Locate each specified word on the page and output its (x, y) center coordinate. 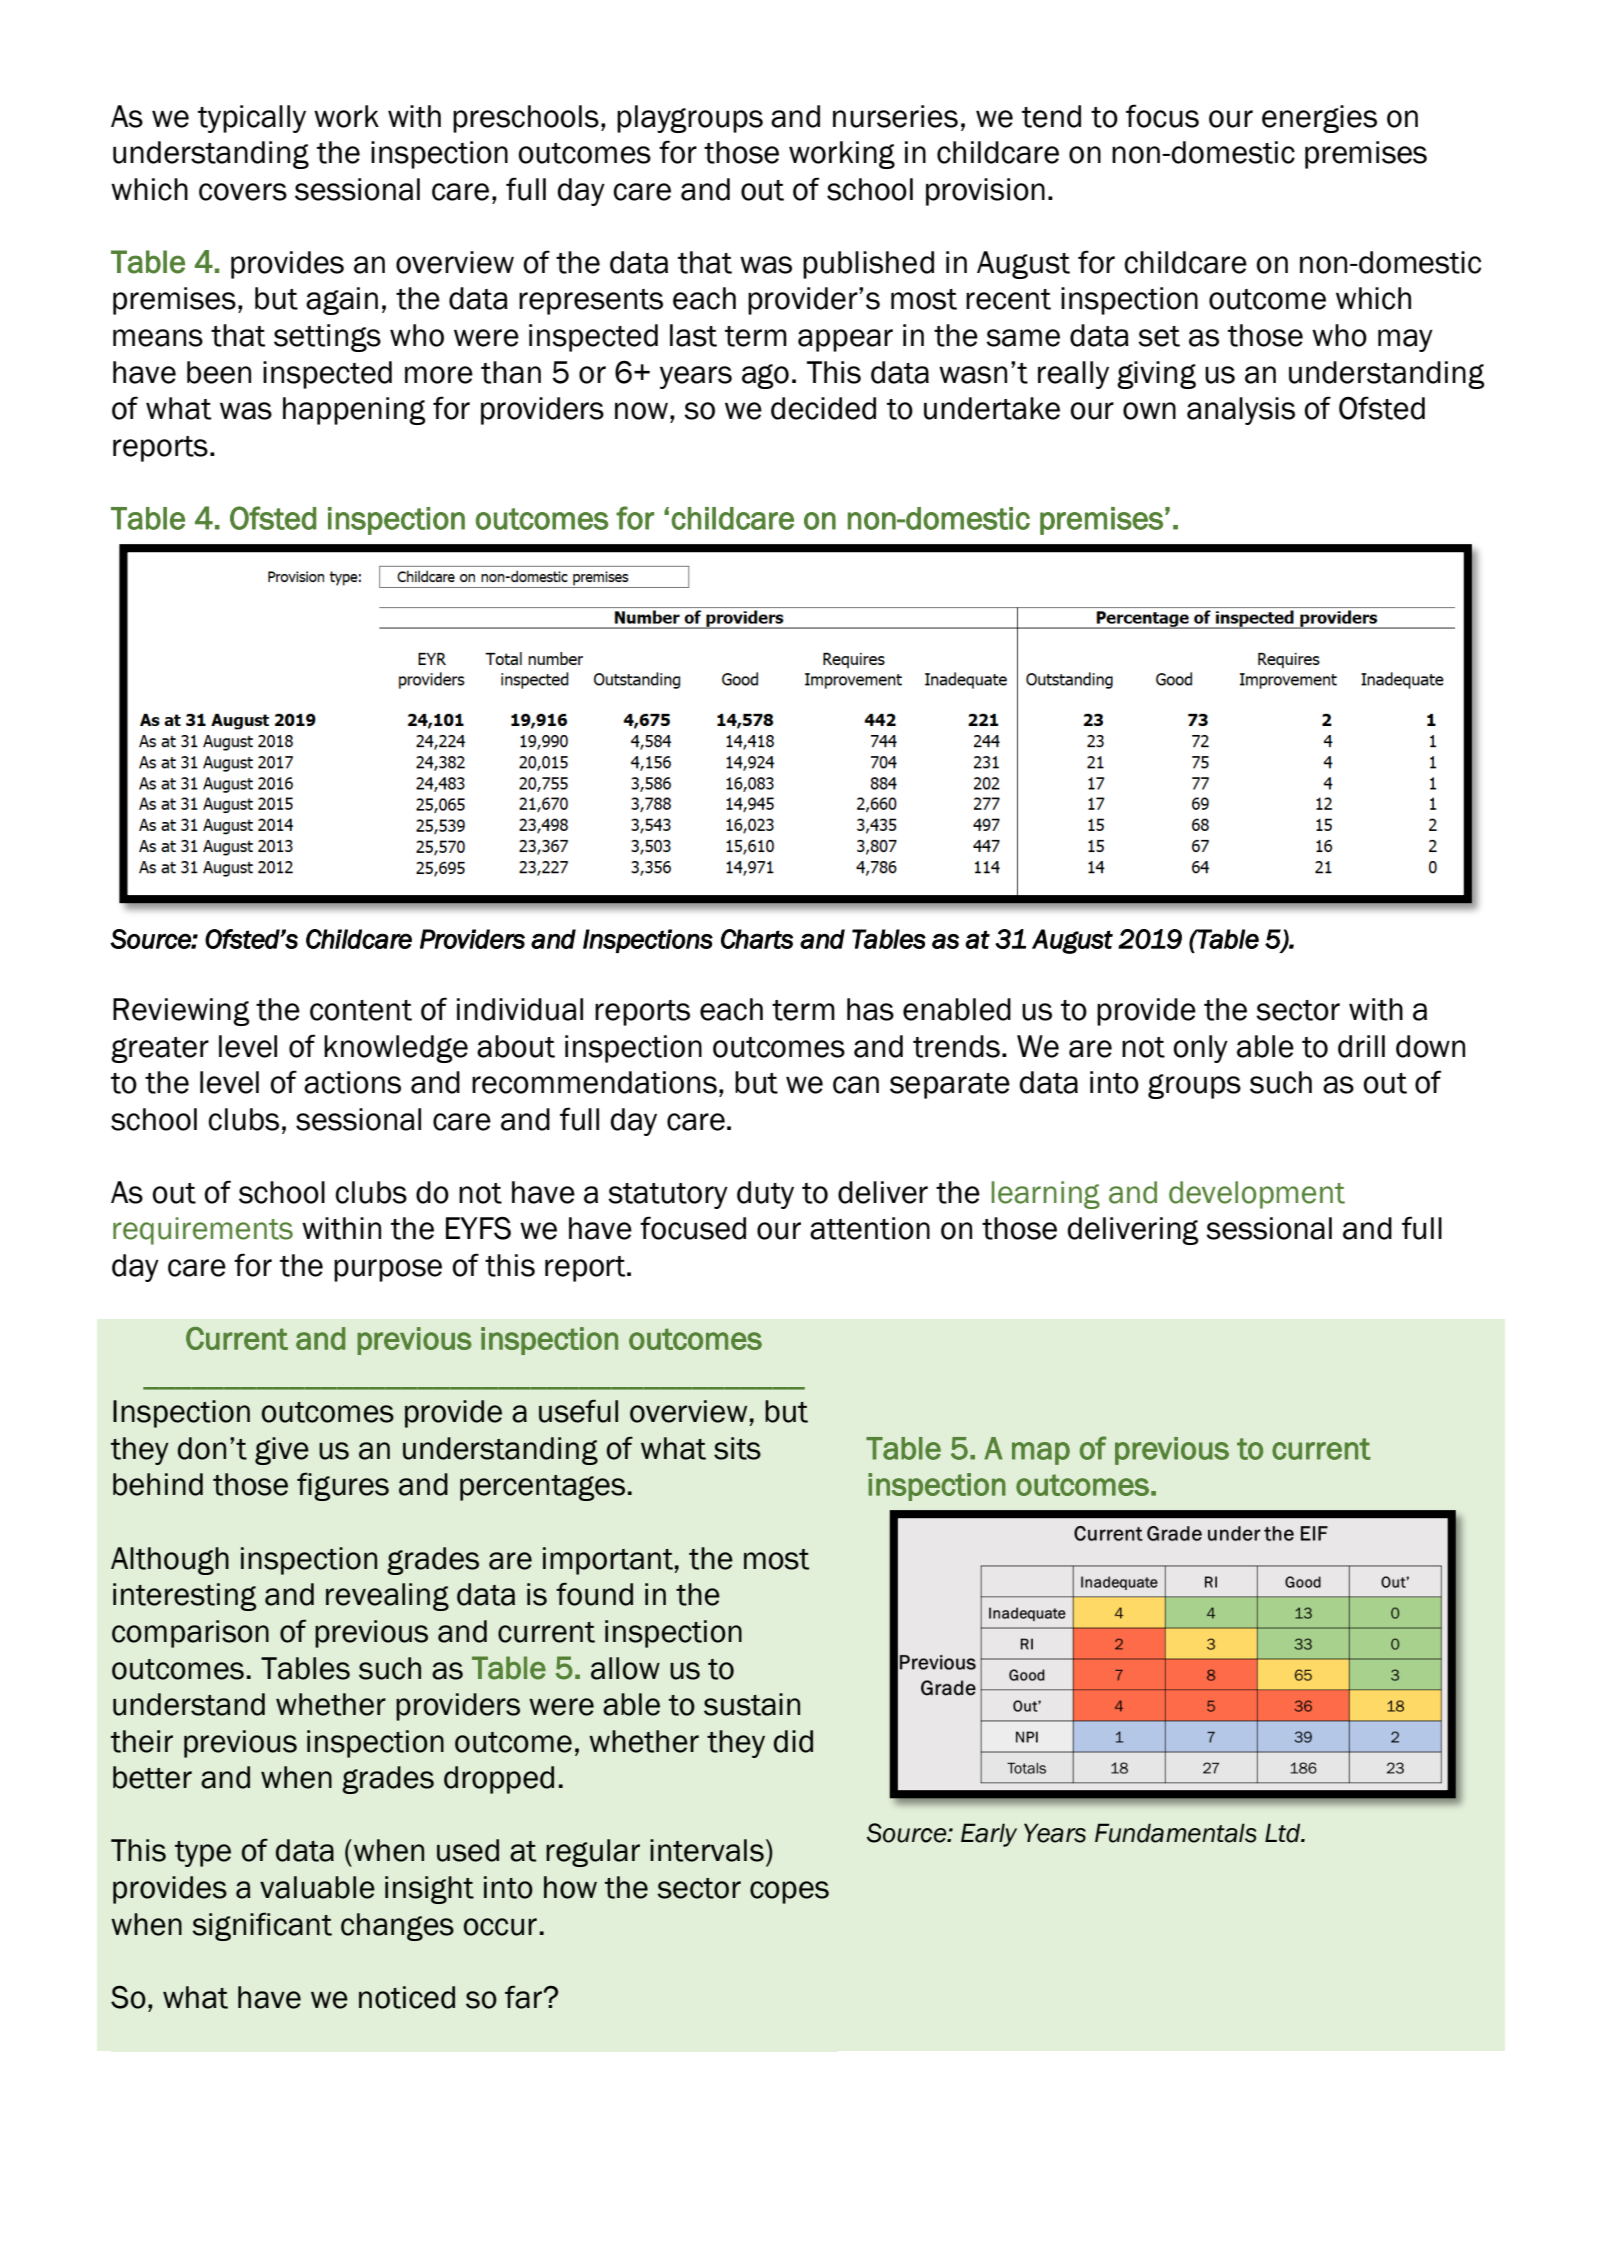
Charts (757, 939)
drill (1361, 1046)
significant (262, 1926)
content (361, 1010)
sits (737, 1448)
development (1257, 1195)
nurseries (895, 116)
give (282, 1451)
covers (243, 192)
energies (1319, 119)
